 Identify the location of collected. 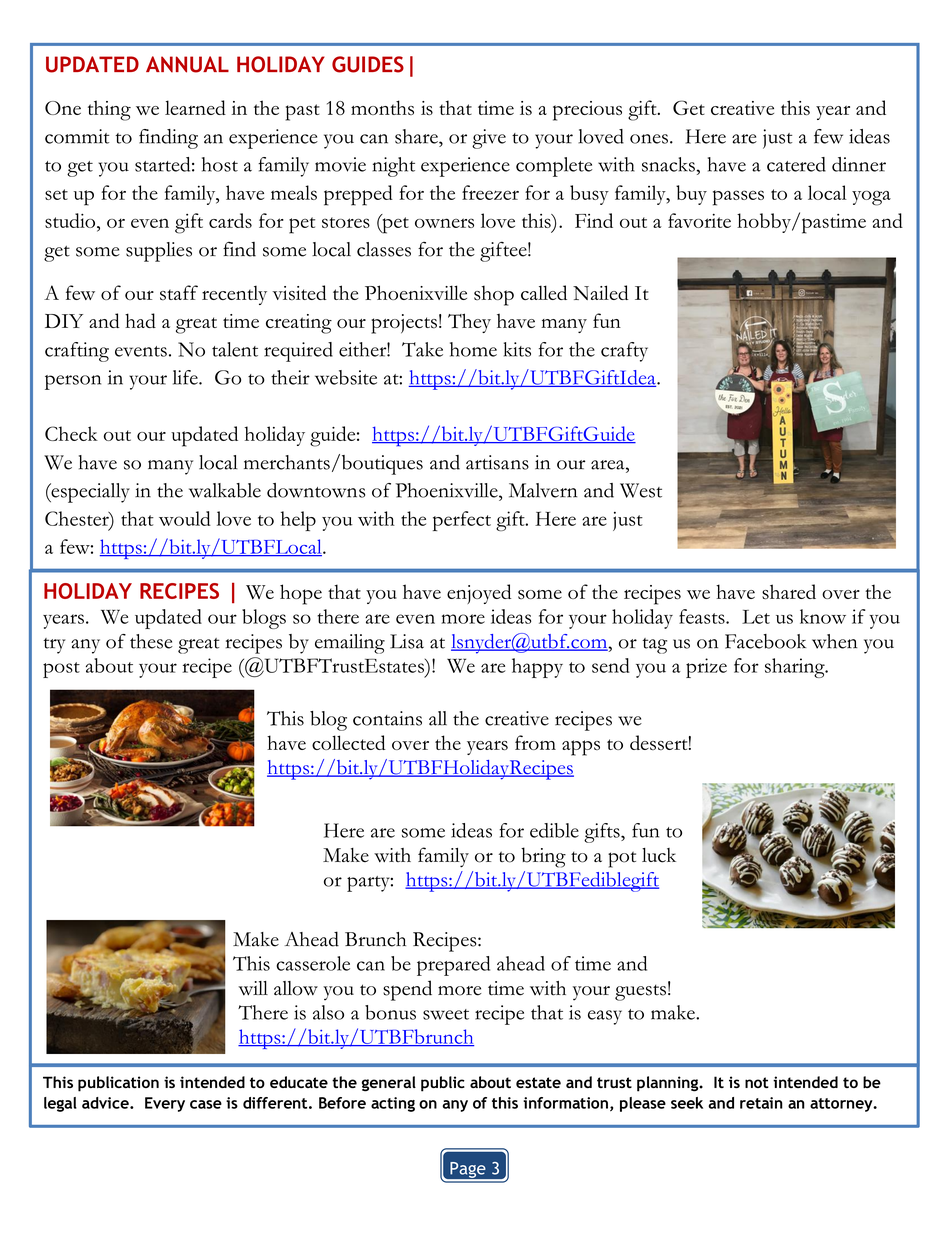
(349, 742).
